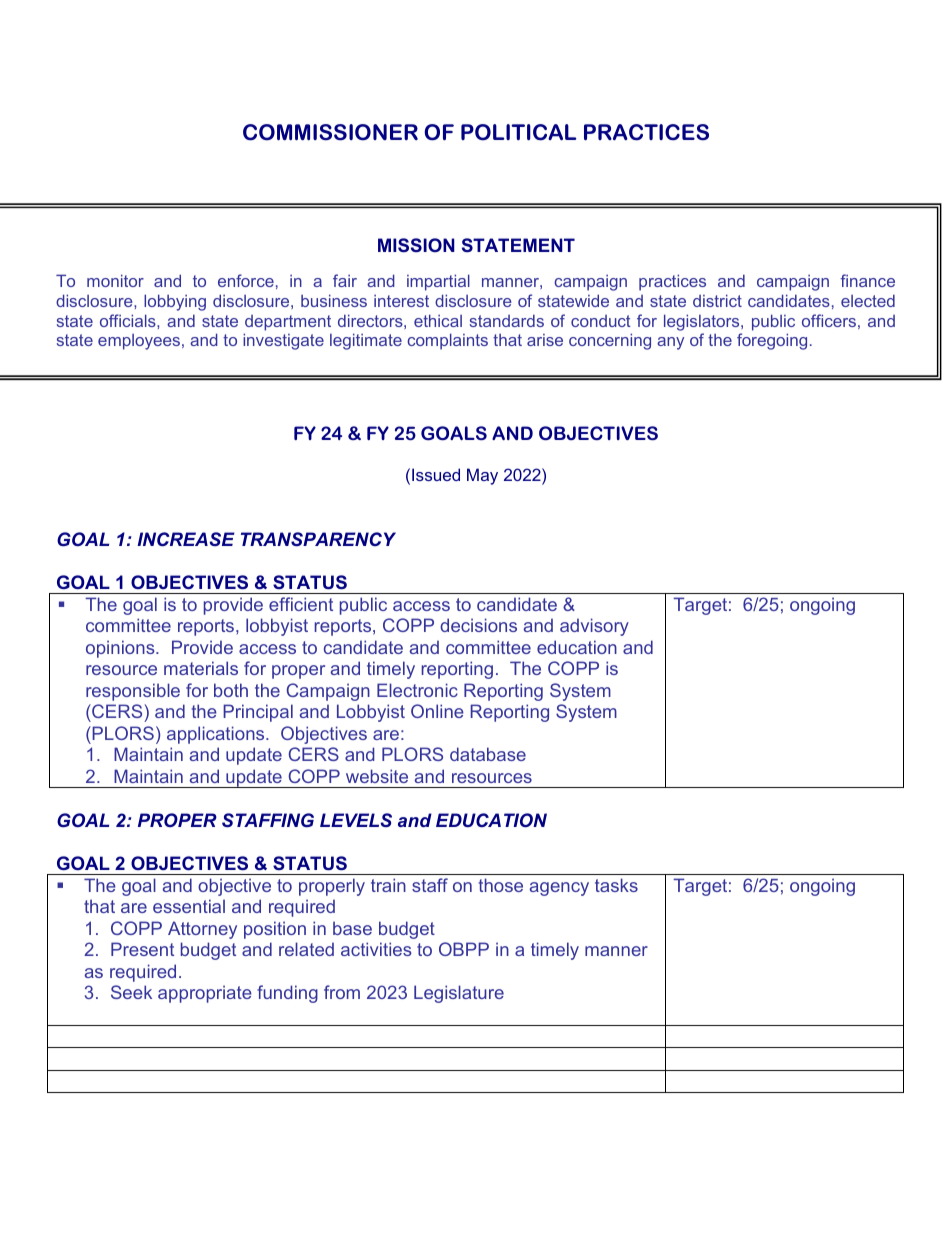 The image size is (952, 1233). I want to click on enforce, so click(246, 280).
